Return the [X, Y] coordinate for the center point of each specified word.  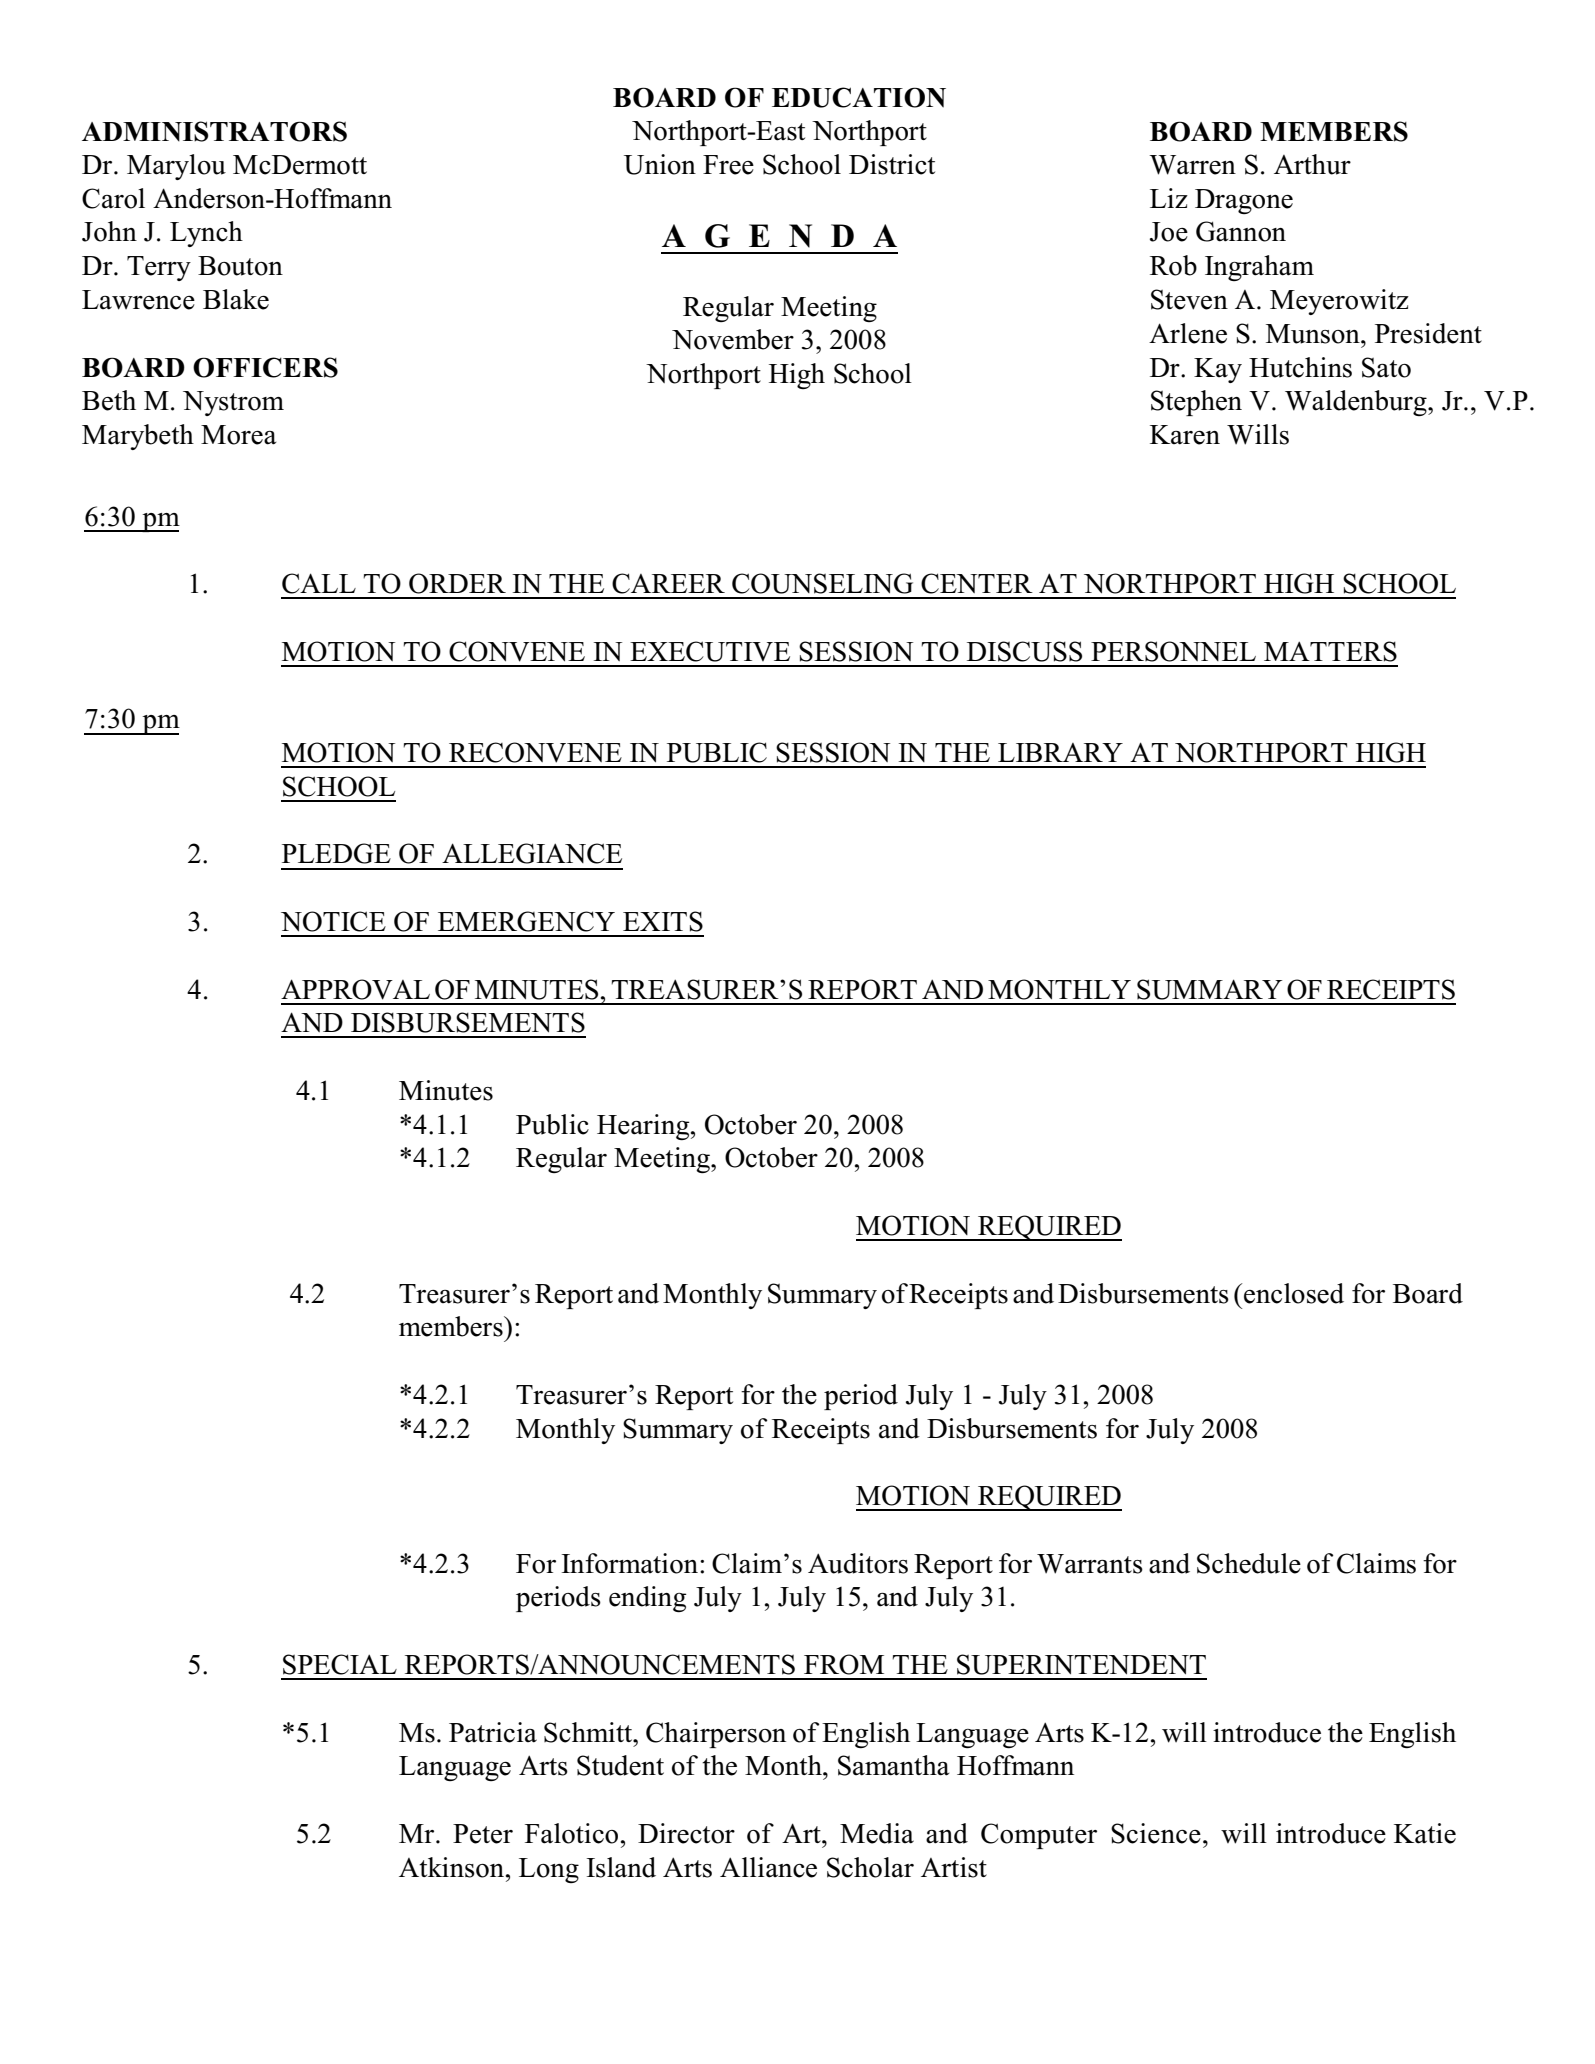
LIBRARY [1060, 752]
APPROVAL [355, 989]
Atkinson [453, 1867]
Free [728, 165]
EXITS [663, 921]
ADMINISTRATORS [214, 131]
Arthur [1312, 164]
